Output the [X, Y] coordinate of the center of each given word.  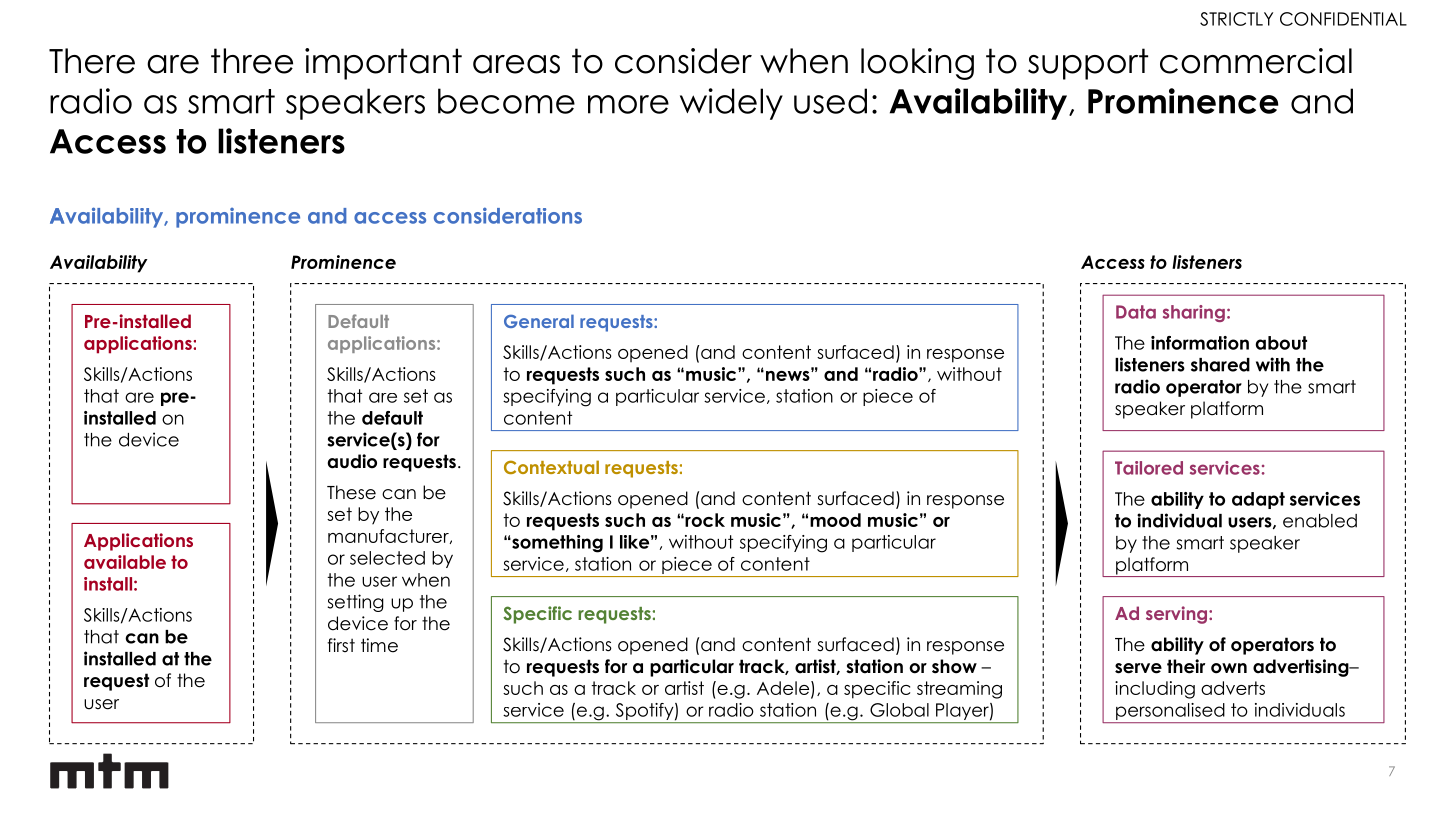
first [341, 645]
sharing [1194, 313]
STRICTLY [1236, 19]
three [252, 61]
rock [704, 520]
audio [352, 461]
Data [1136, 312]
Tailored [1149, 468]
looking [917, 64]
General [539, 321]
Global [899, 710]
